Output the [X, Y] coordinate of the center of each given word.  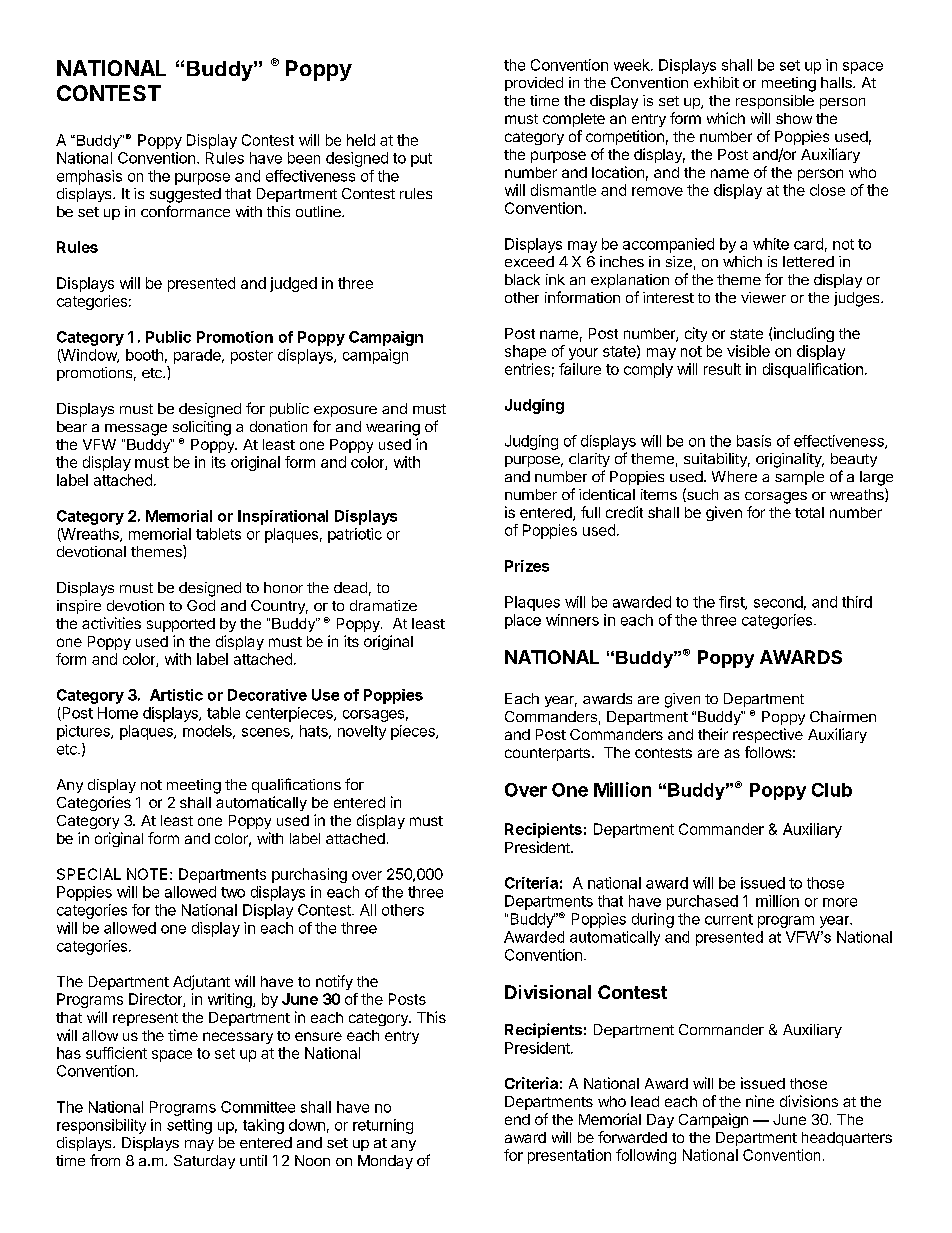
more [840, 902]
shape [525, 352]
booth [144, 355]
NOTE [147, 874]
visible [748, 351]
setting [189, 1126]
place [523, 621]
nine [760, 1101]
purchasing [309, 875]
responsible [775, 102]
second [778, 602]
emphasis [89, 177]
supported [181, 625]
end [517, 1119]
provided [534, 84]
